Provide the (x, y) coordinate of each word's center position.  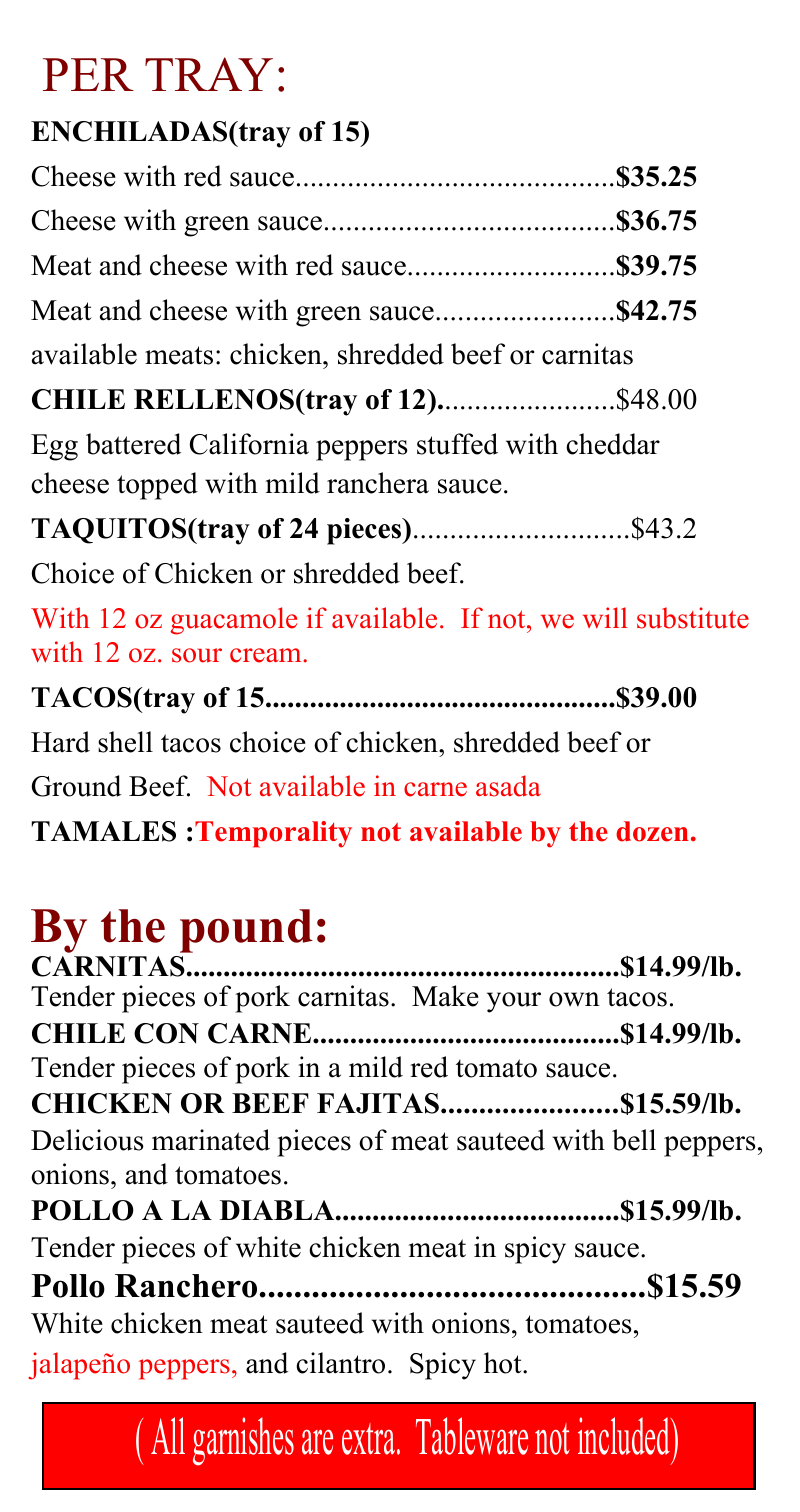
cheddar (613, 444)
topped (157, 486)
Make (445, 996)
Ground (76, 786)
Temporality (273, 834)
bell (634, 1140)
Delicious (87, 1140)
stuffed (457, 444)
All (168, 1435)
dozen (652, 831)
